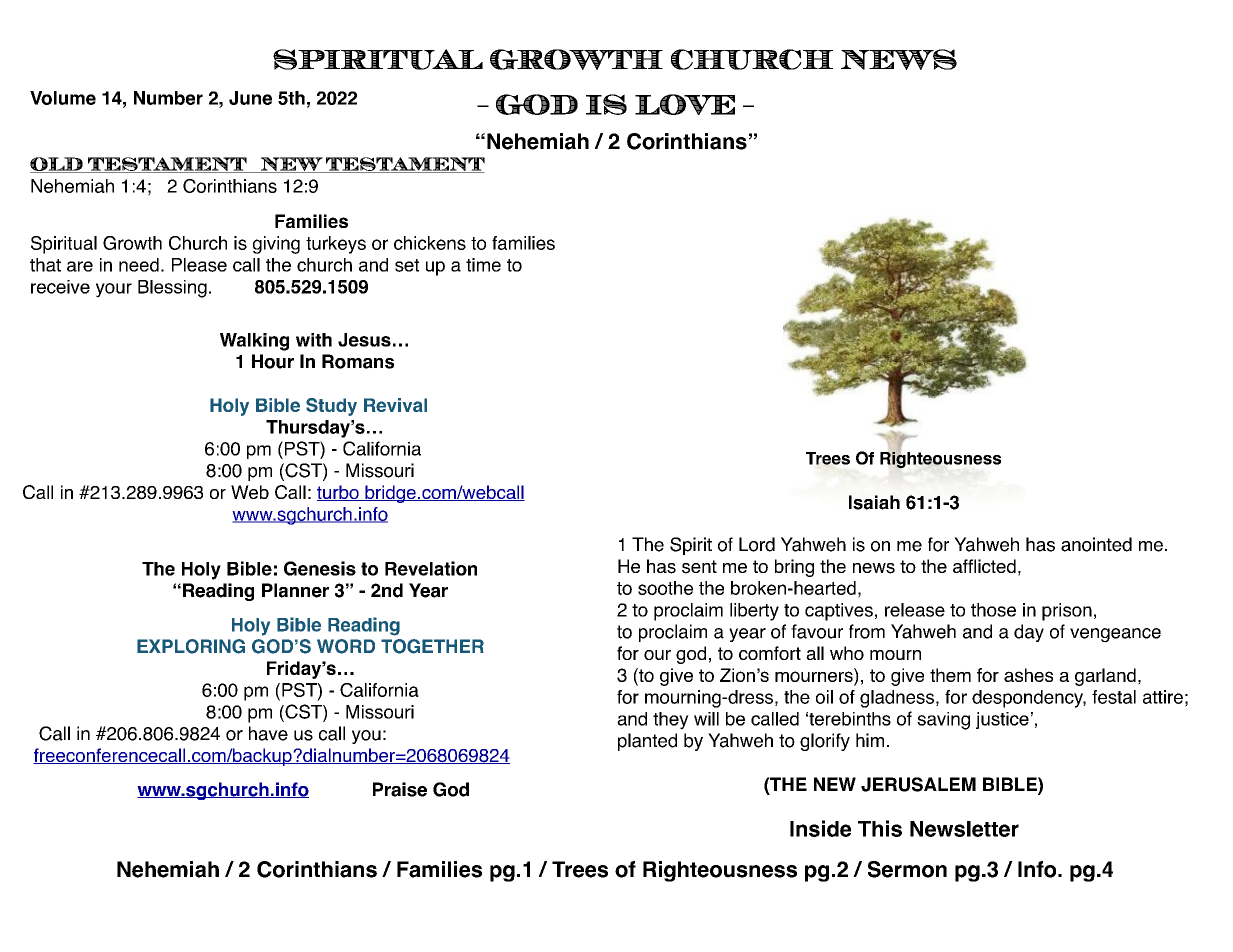 This screenshot has width=1233, height=952. What do you see at coordinates (339, 493) in the screenshot?
I see `turbo` at bounding box center [339, 493].
